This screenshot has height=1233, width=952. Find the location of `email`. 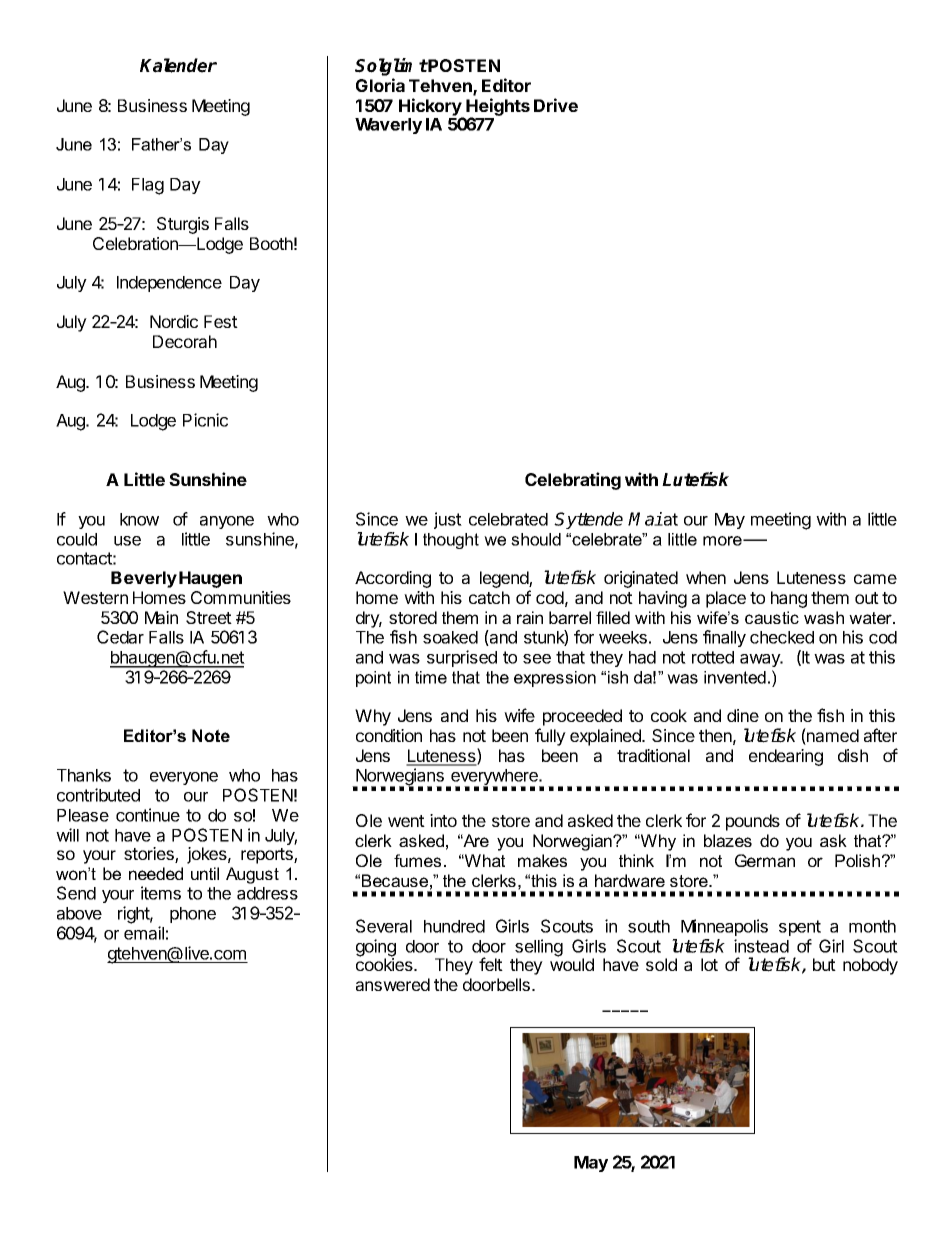

email is located at coordinates (144, 933).
